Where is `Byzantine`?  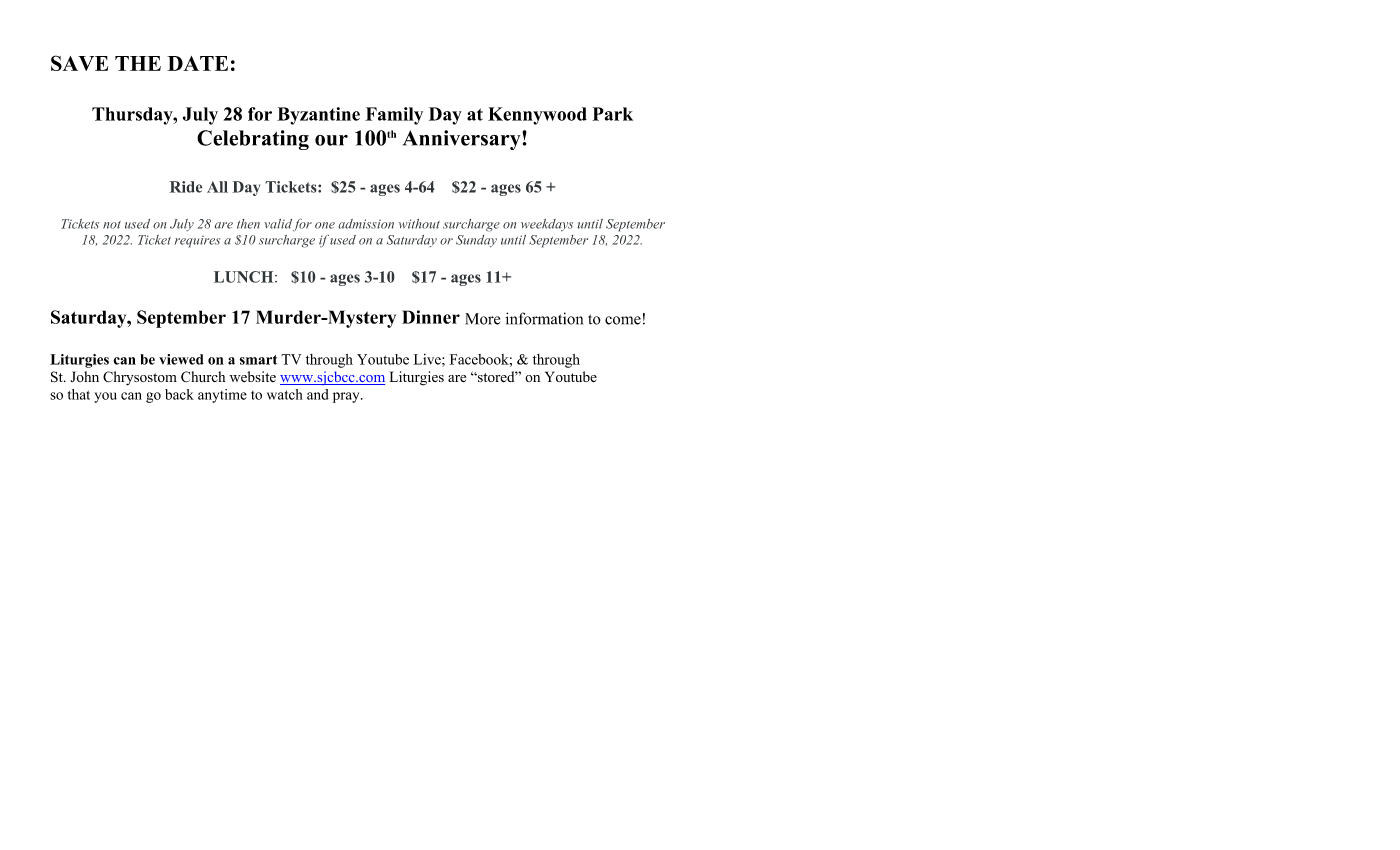 Byzantine is located at coordinates (318, 116).
